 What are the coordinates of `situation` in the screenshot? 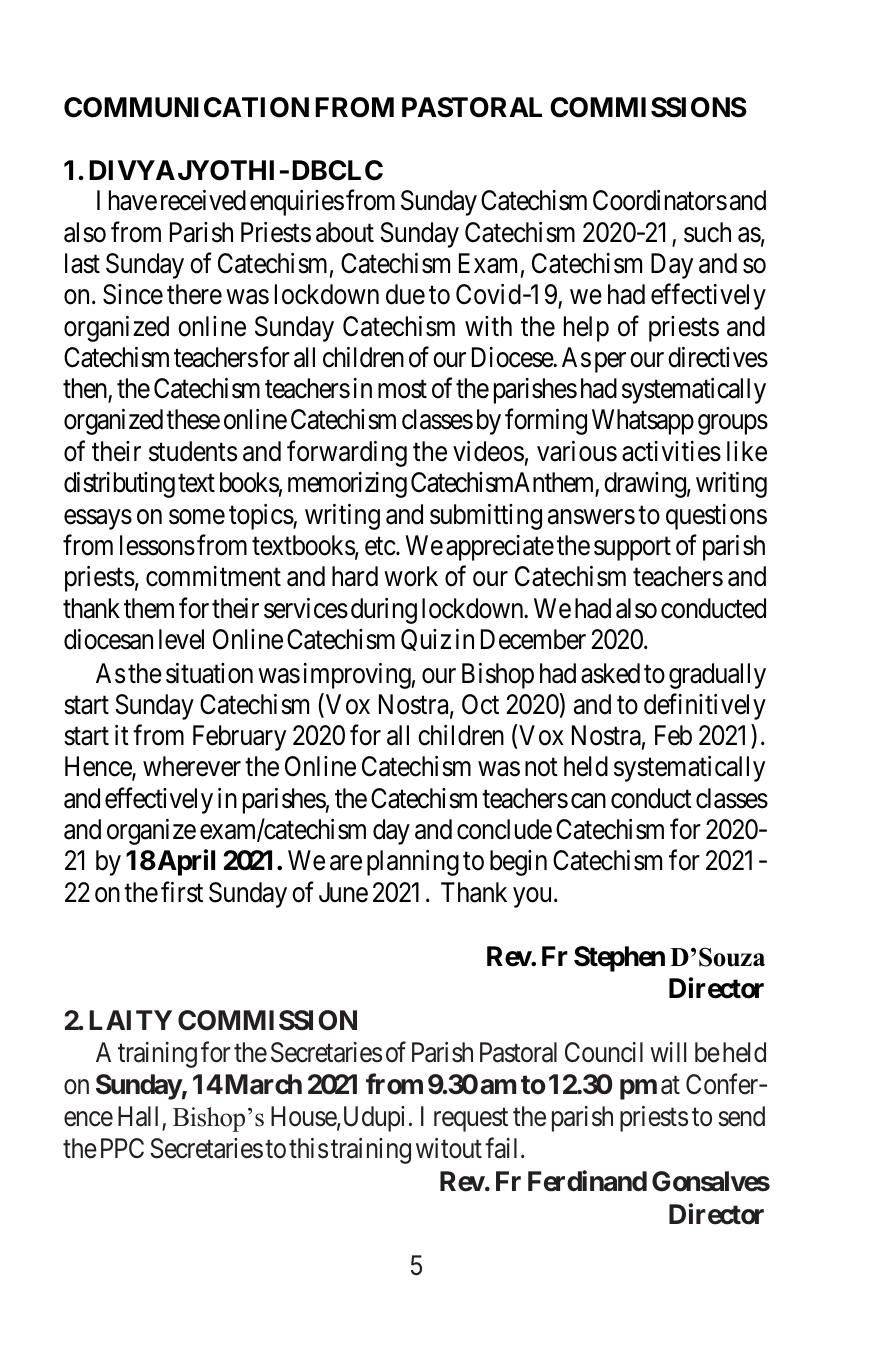 It's located at (209, 673).
